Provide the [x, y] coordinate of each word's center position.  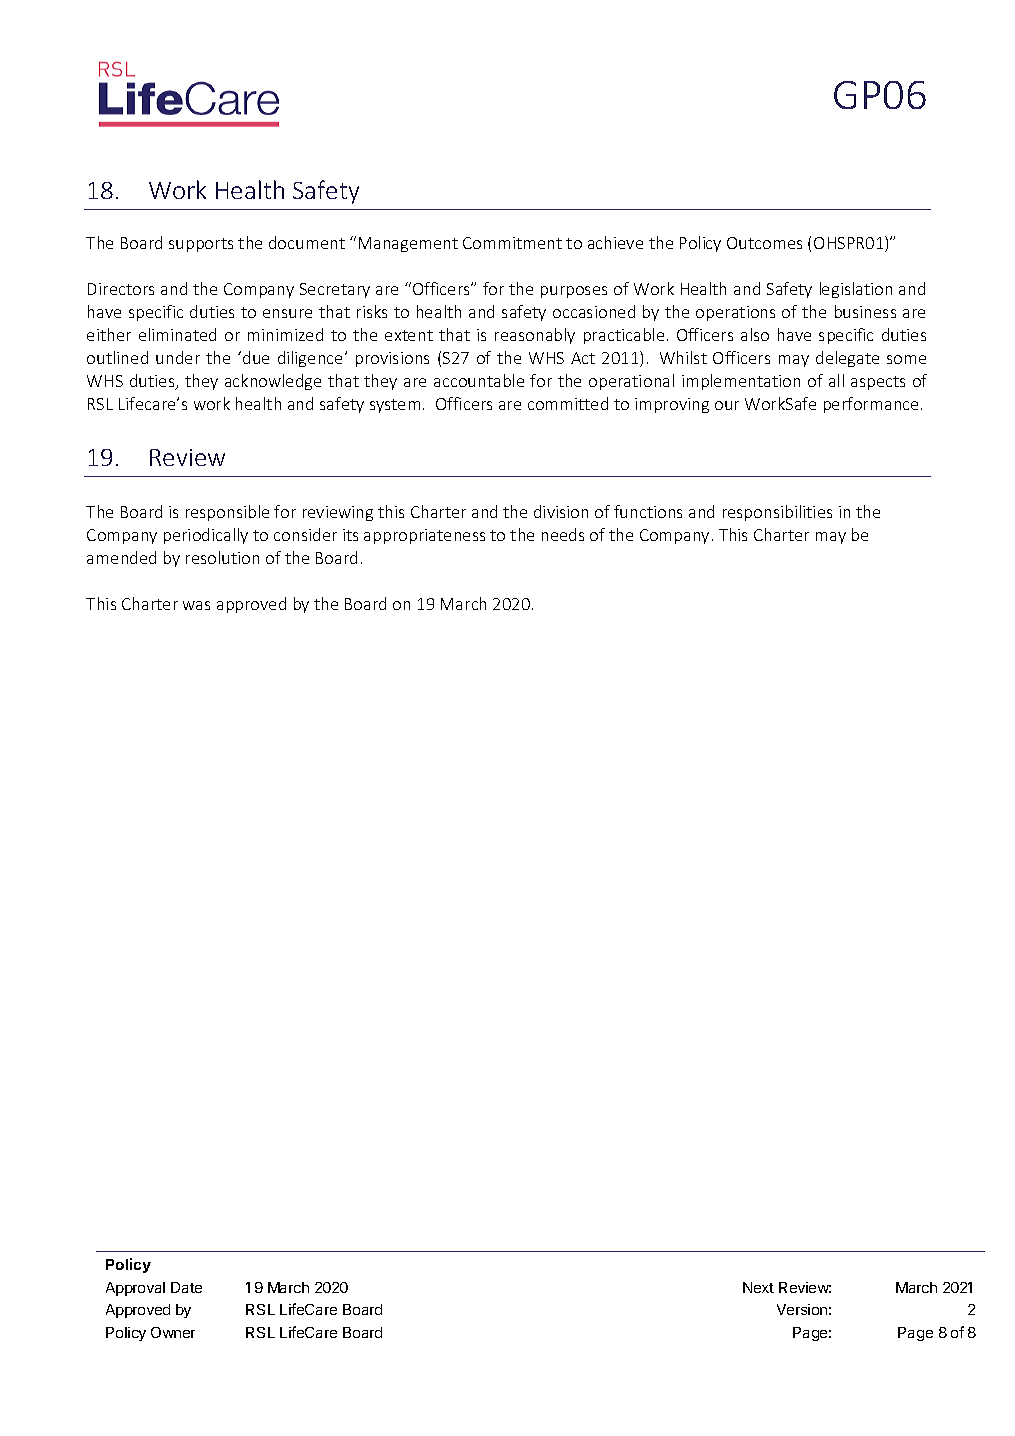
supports [201, 245]
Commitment [512, 243]
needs [563, 534]
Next [758, 1287]
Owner [173, 1332]
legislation [856, 290]
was [196, 605]
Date [186, 1287]
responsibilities [777, 513]
